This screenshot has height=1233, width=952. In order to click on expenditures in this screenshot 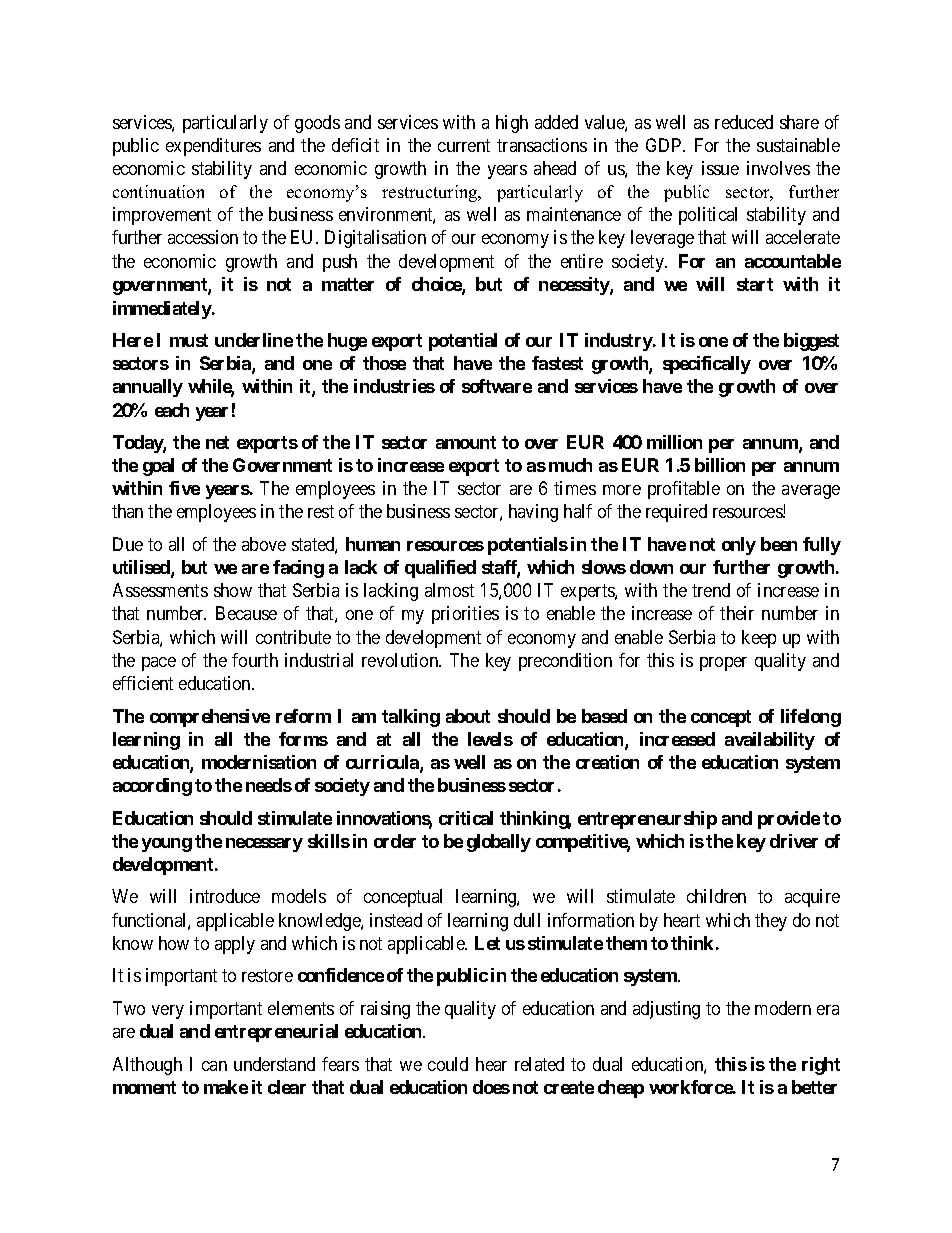, I will do `click(213, 147)`.
